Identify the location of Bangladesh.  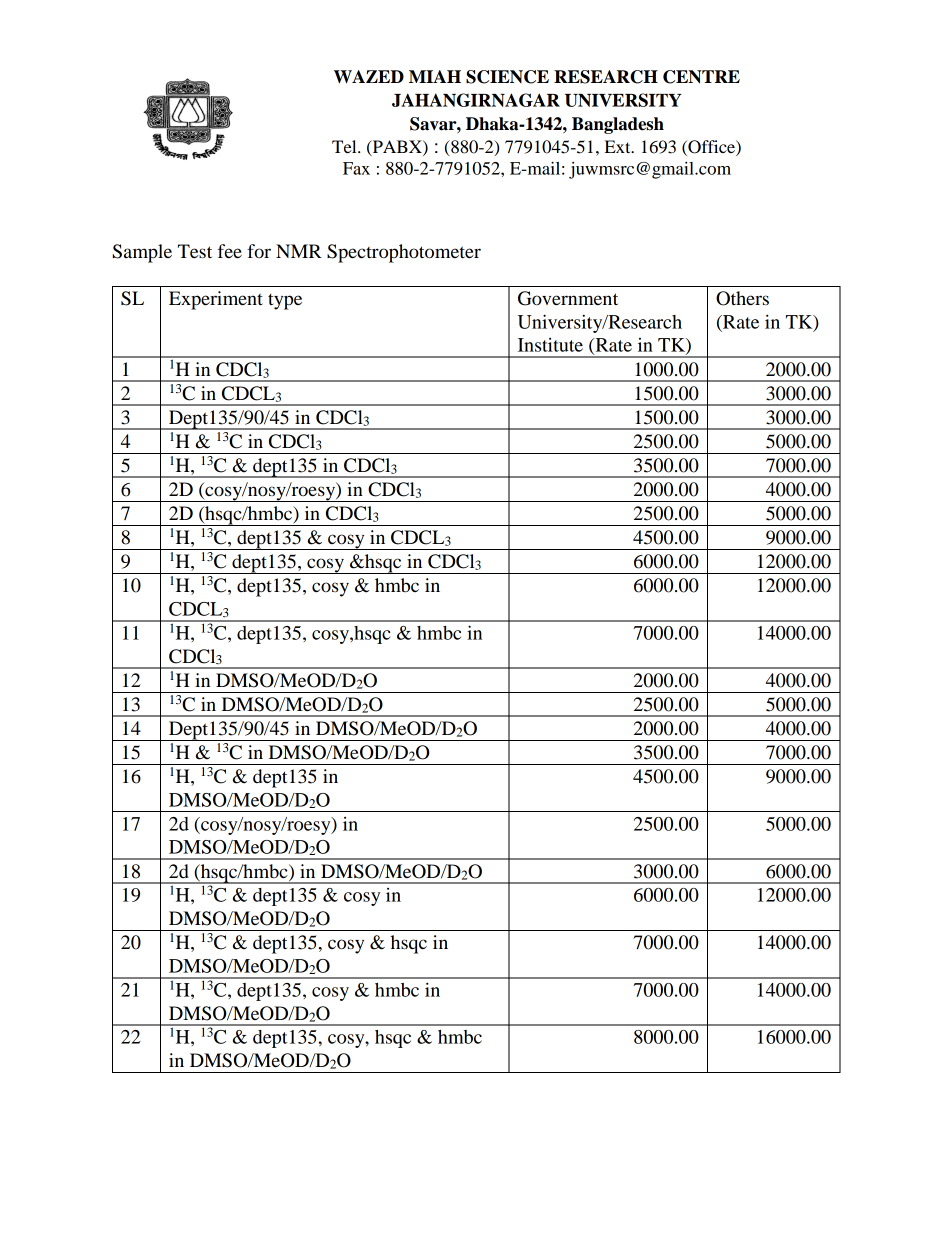
(618, 125).
